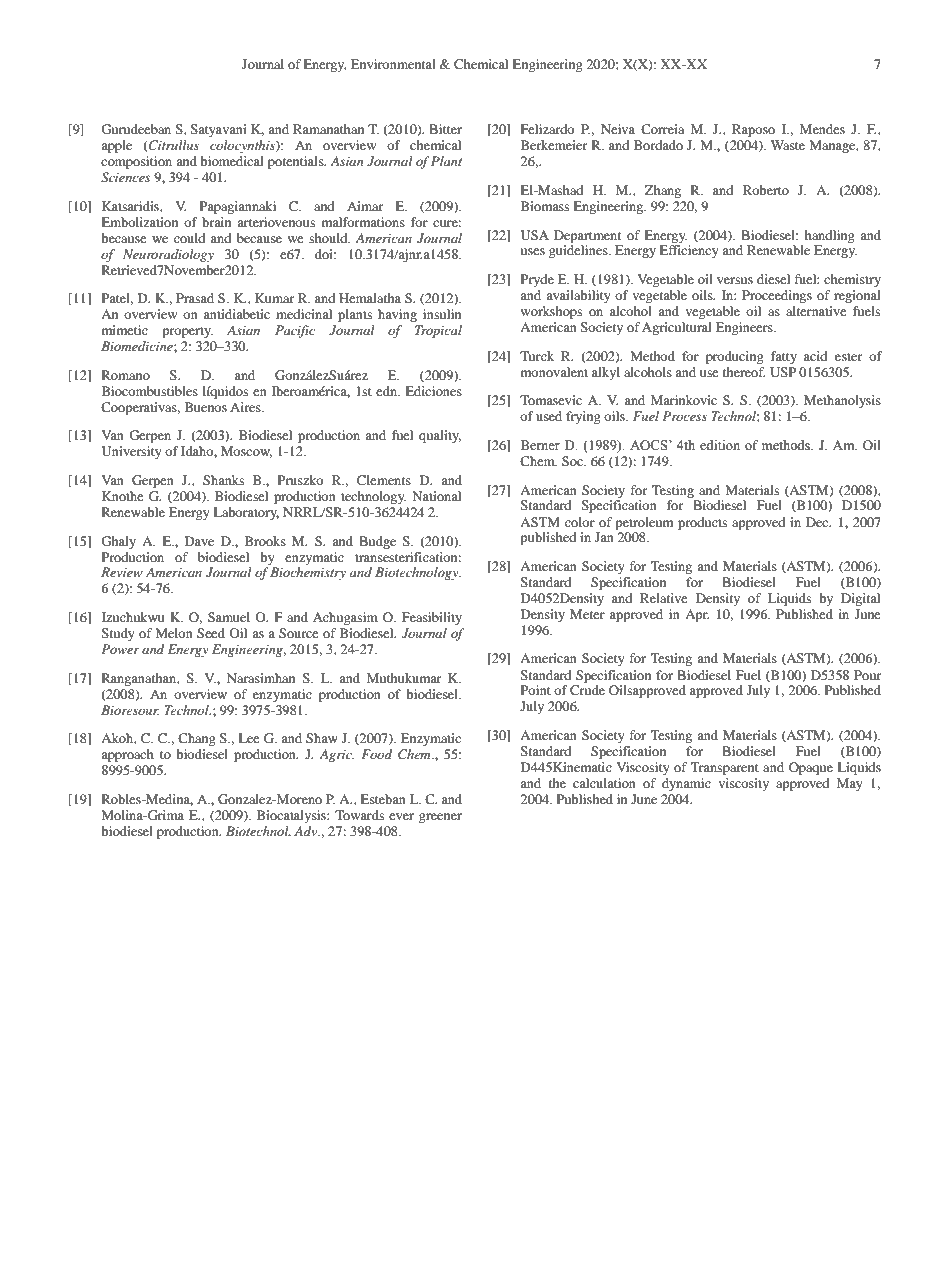  Describe the element at coordinates (788, 145) in the screenshot. I see `Waste` at that location.
